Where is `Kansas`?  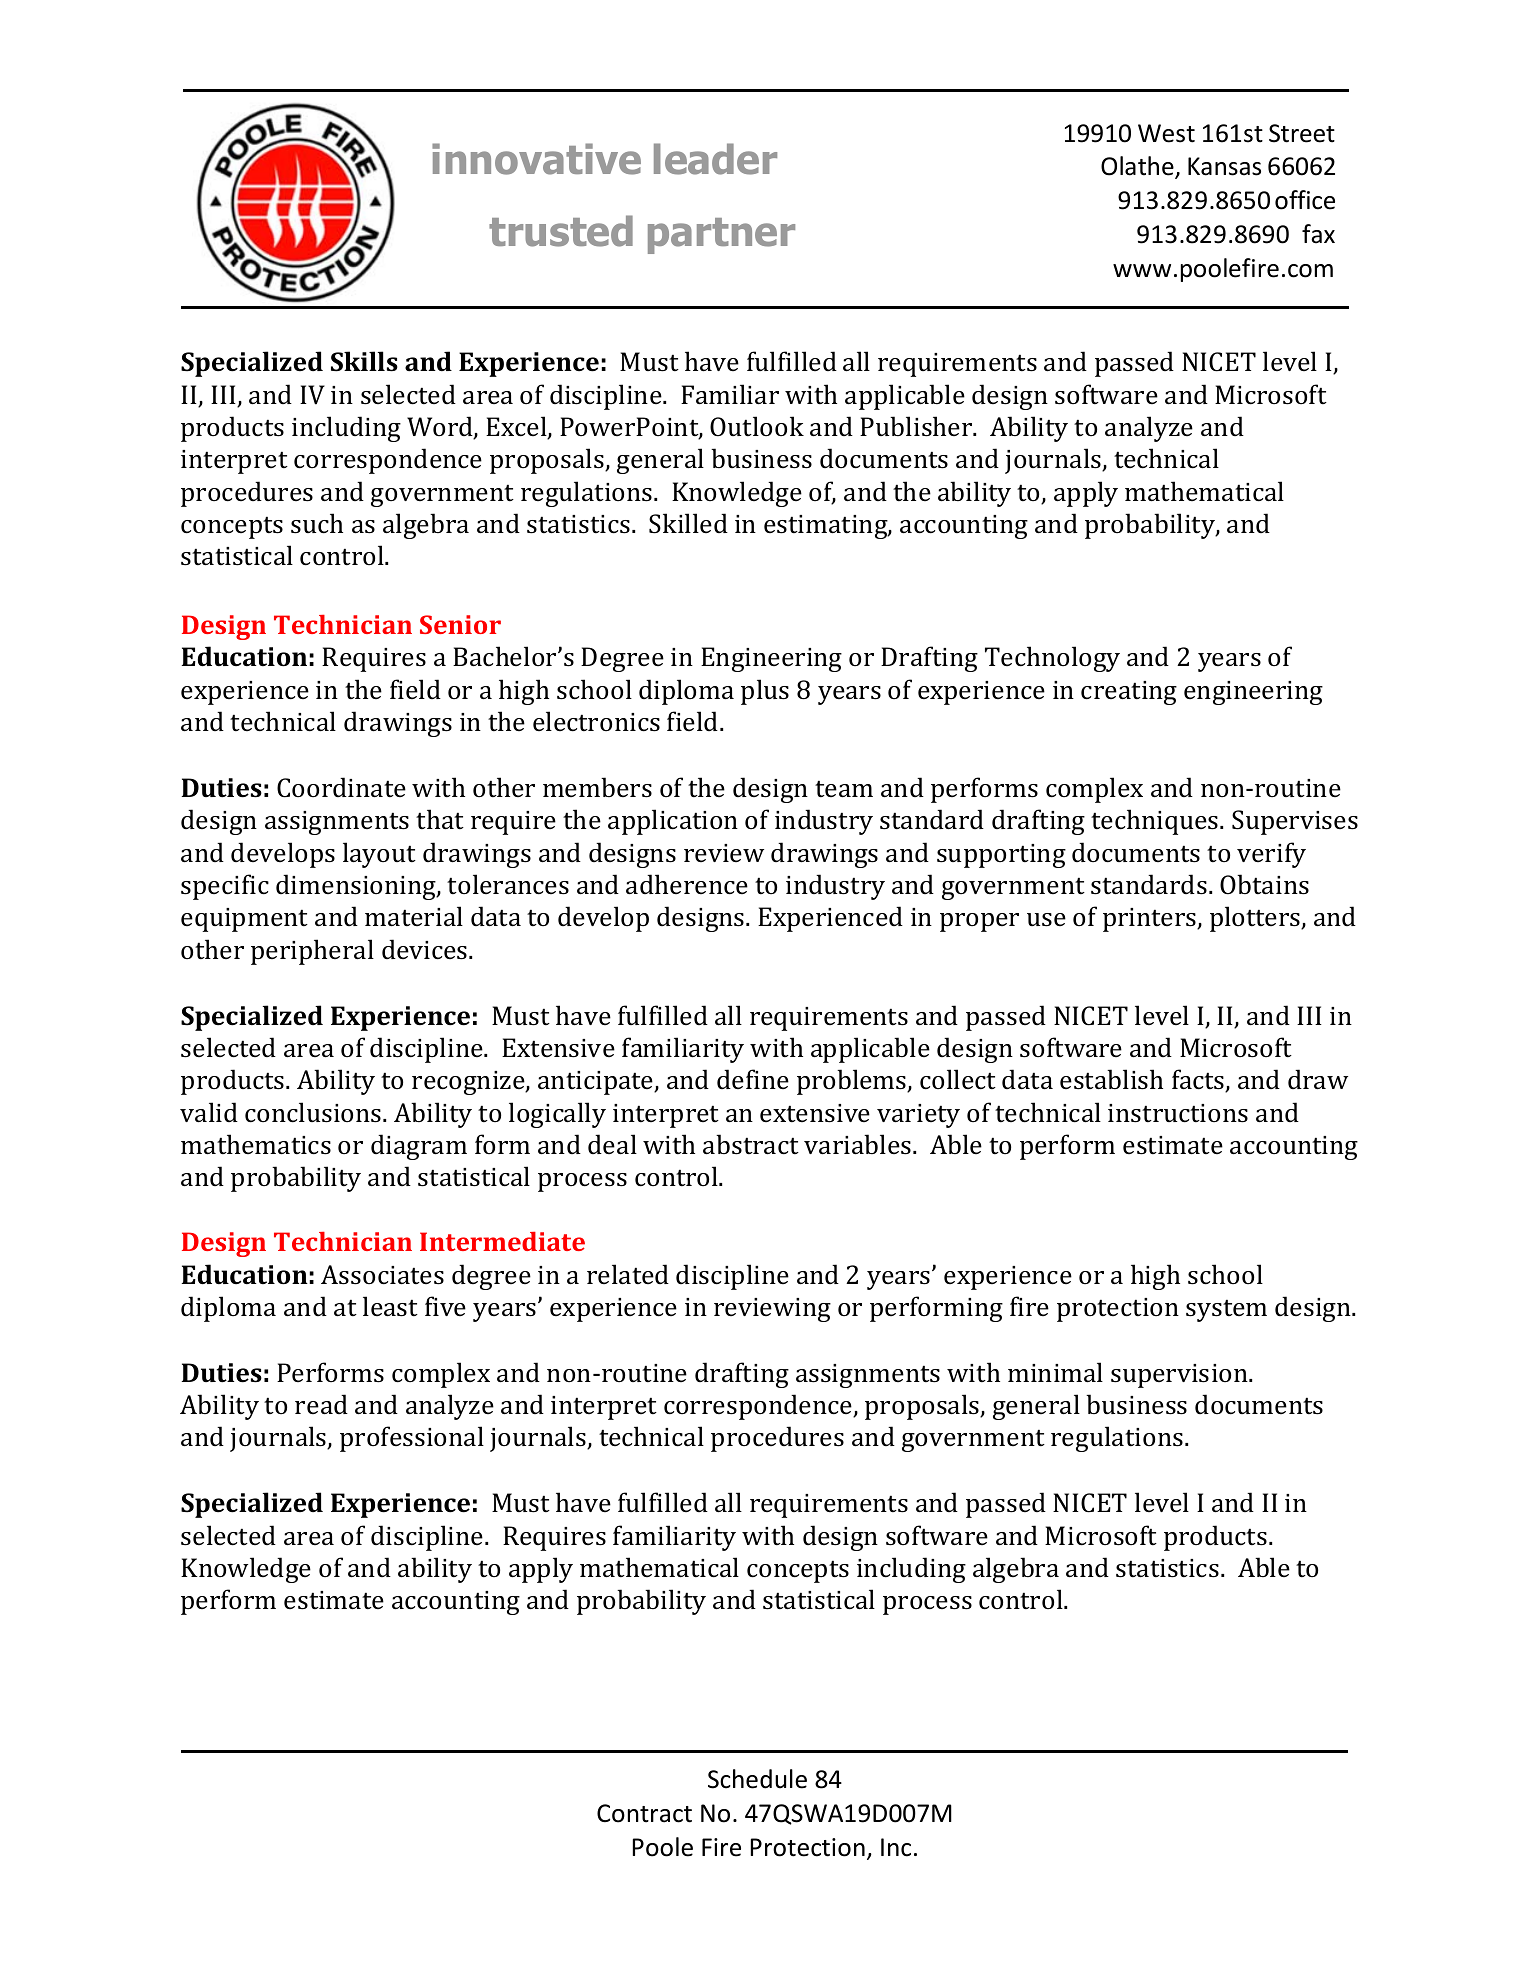
Kansas is located at coordinates (1224, 166).
